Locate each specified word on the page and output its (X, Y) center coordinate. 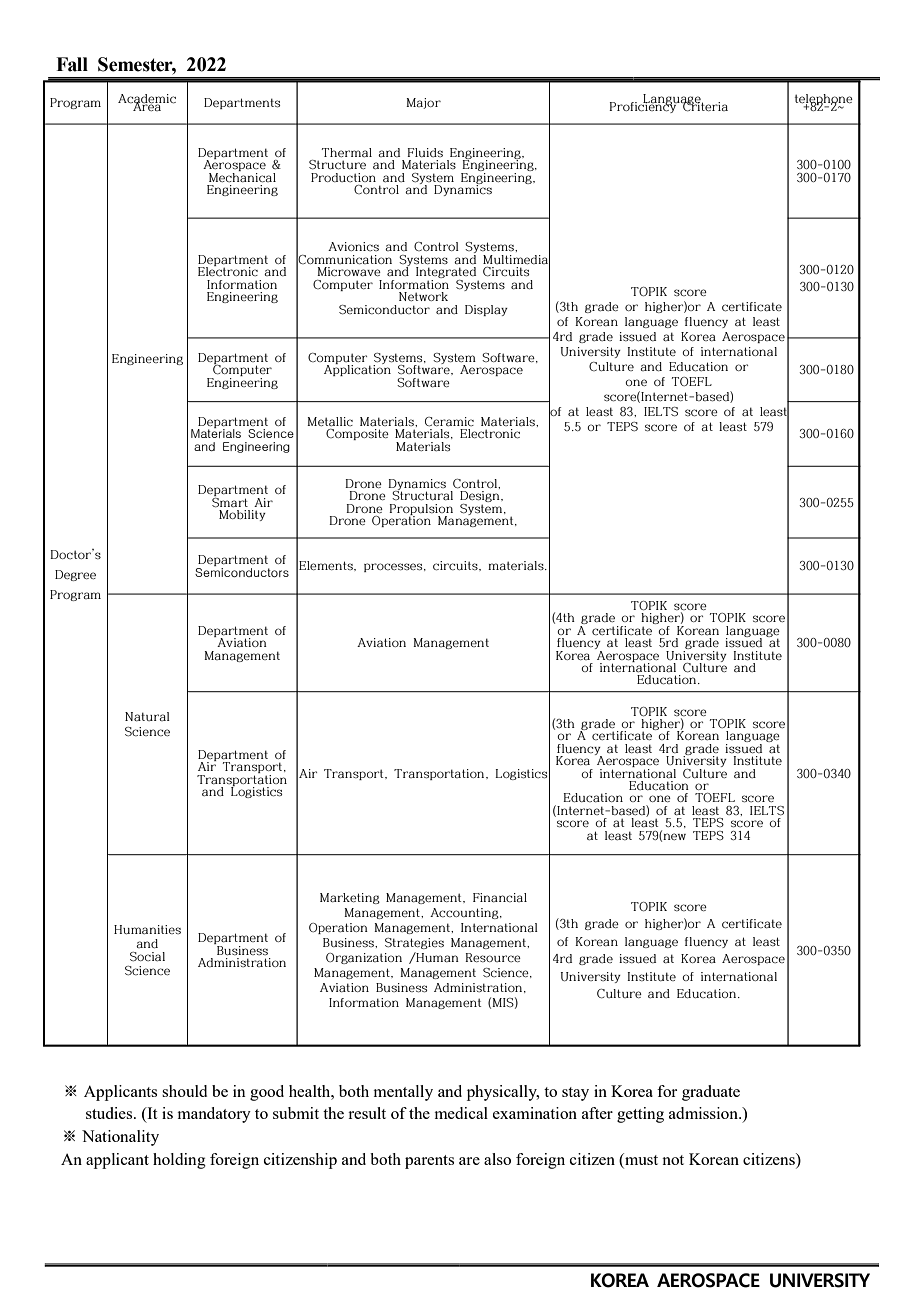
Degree (75, 575)
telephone (824, 100)
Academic (147, 99)
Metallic (330, 421)
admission (705, 1113)
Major (423, 103)
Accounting (465, 913)
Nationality (120, 1138)
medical (461, 1113)
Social (147, 957)
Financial (500, 898)
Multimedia (516, 259)
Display (486, 310)
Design (481, 498)
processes (394, 567)
